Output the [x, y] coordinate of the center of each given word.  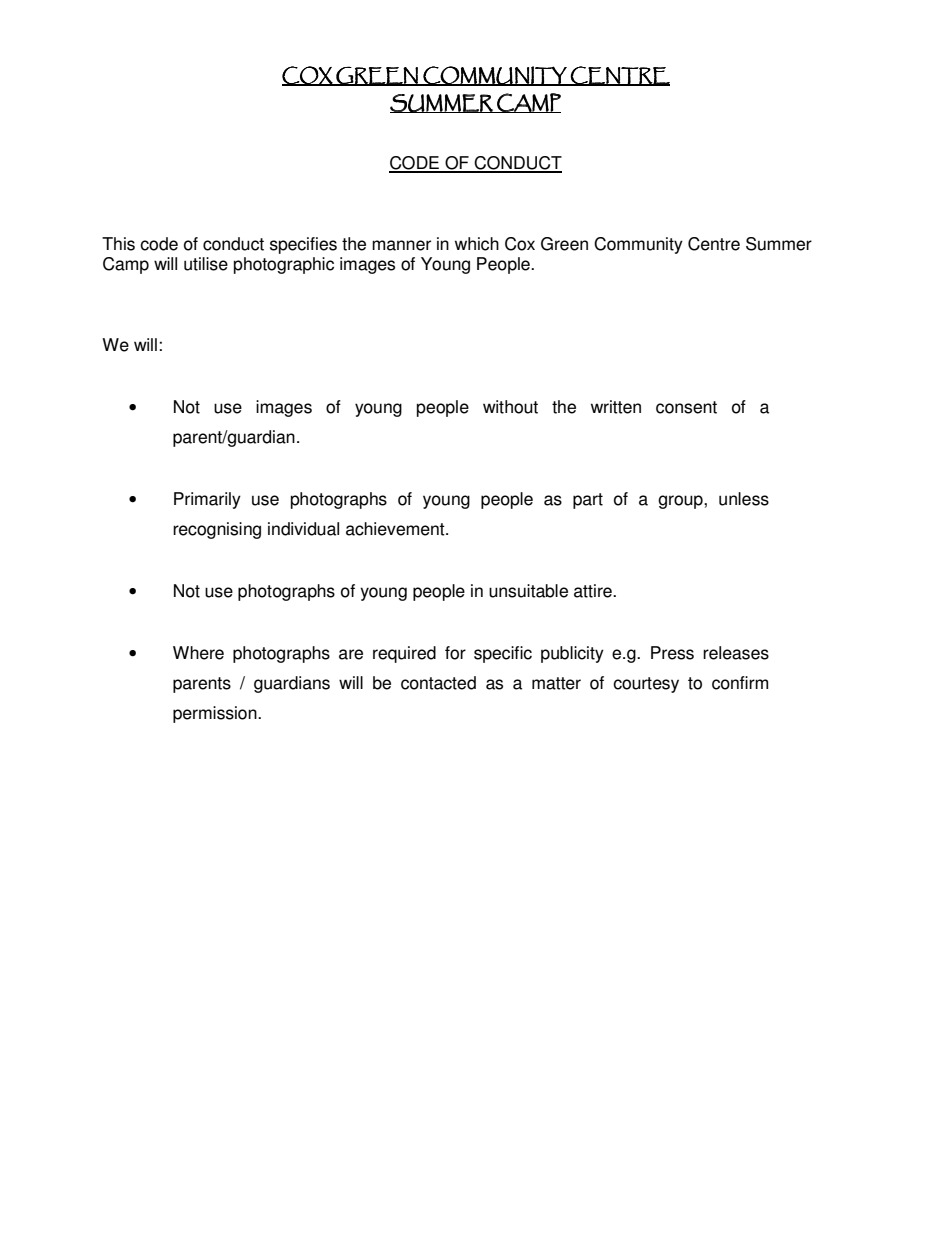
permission [216, 714]
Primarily [207, 500]
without [510, 407]
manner [401, 245]
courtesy [646, 685]
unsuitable [528, 591]
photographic [284, 265]
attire [594, 591]
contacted [438, 683]
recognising [217, 530]
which [477, 244]
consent [686, 407]
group [681, 502]
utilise [206, 264]
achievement [396, 529]
